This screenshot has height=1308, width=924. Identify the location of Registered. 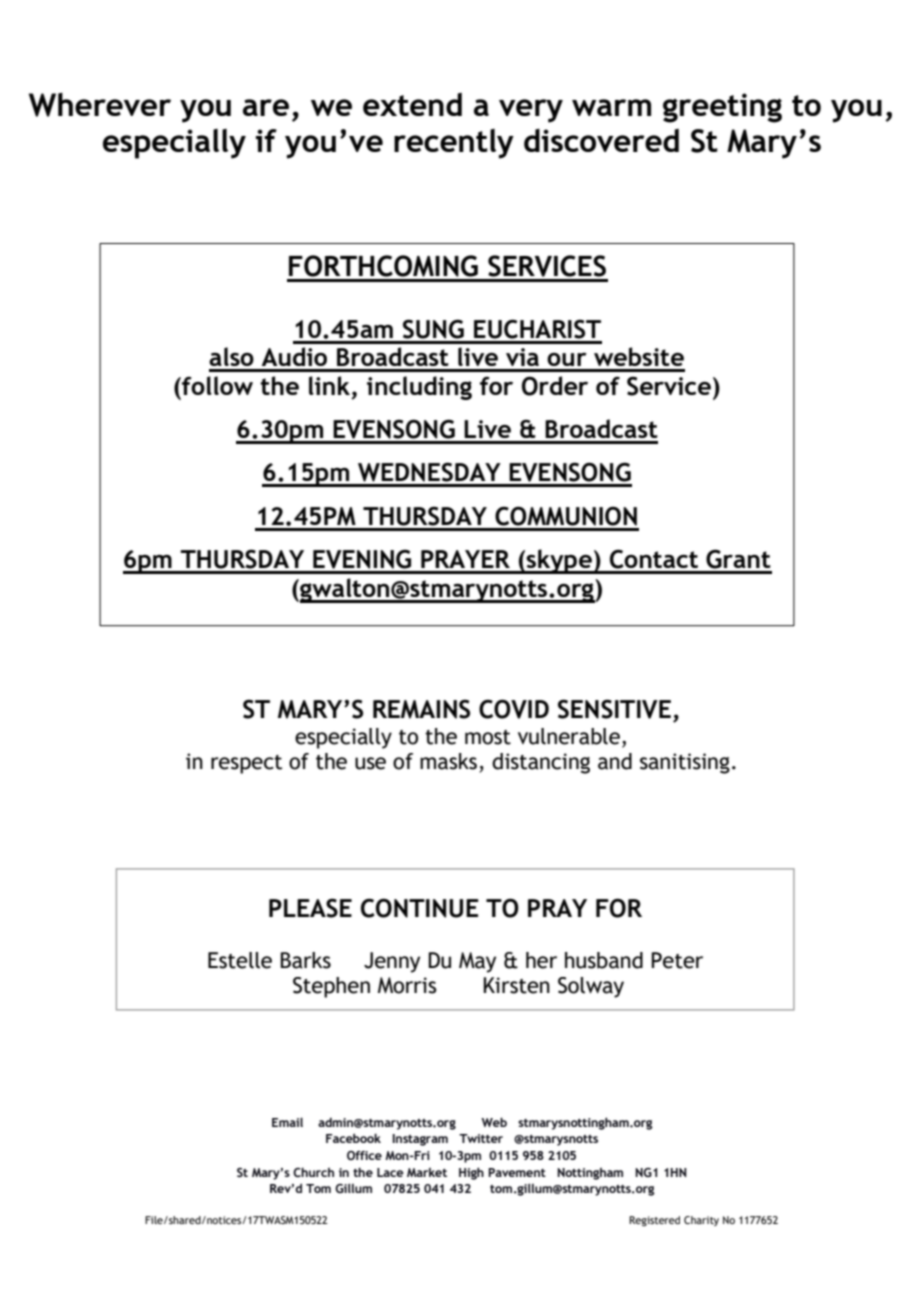
(654, 1221).
